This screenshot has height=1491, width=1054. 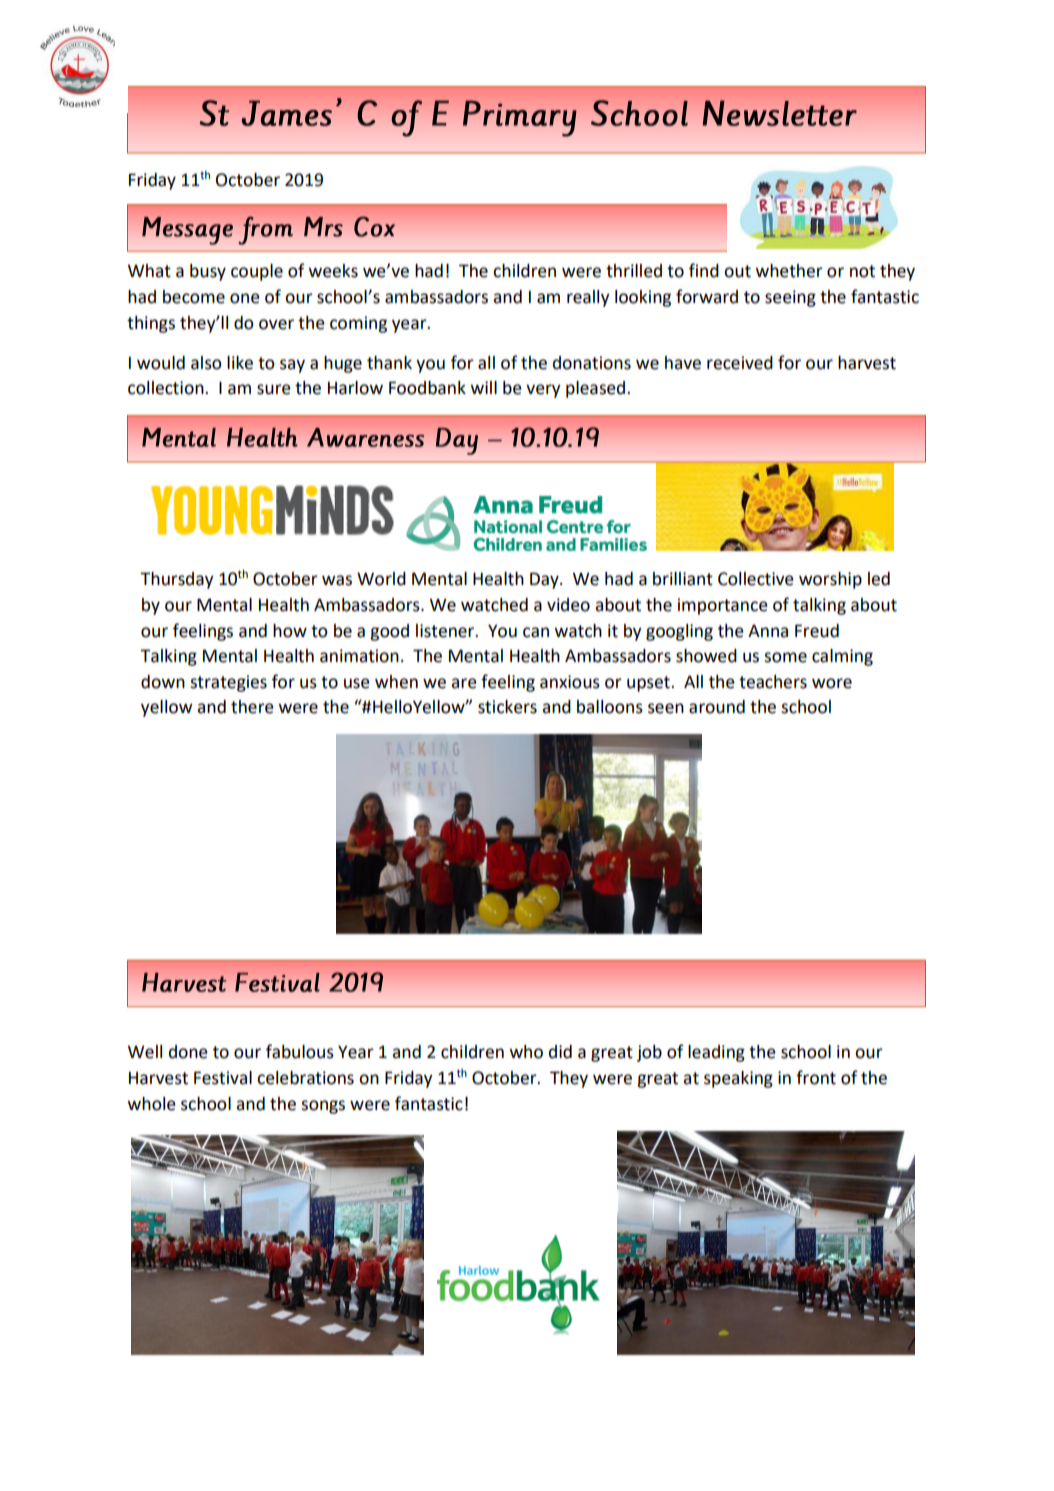 I want to click on Collective, so click(x=756, y=579).
